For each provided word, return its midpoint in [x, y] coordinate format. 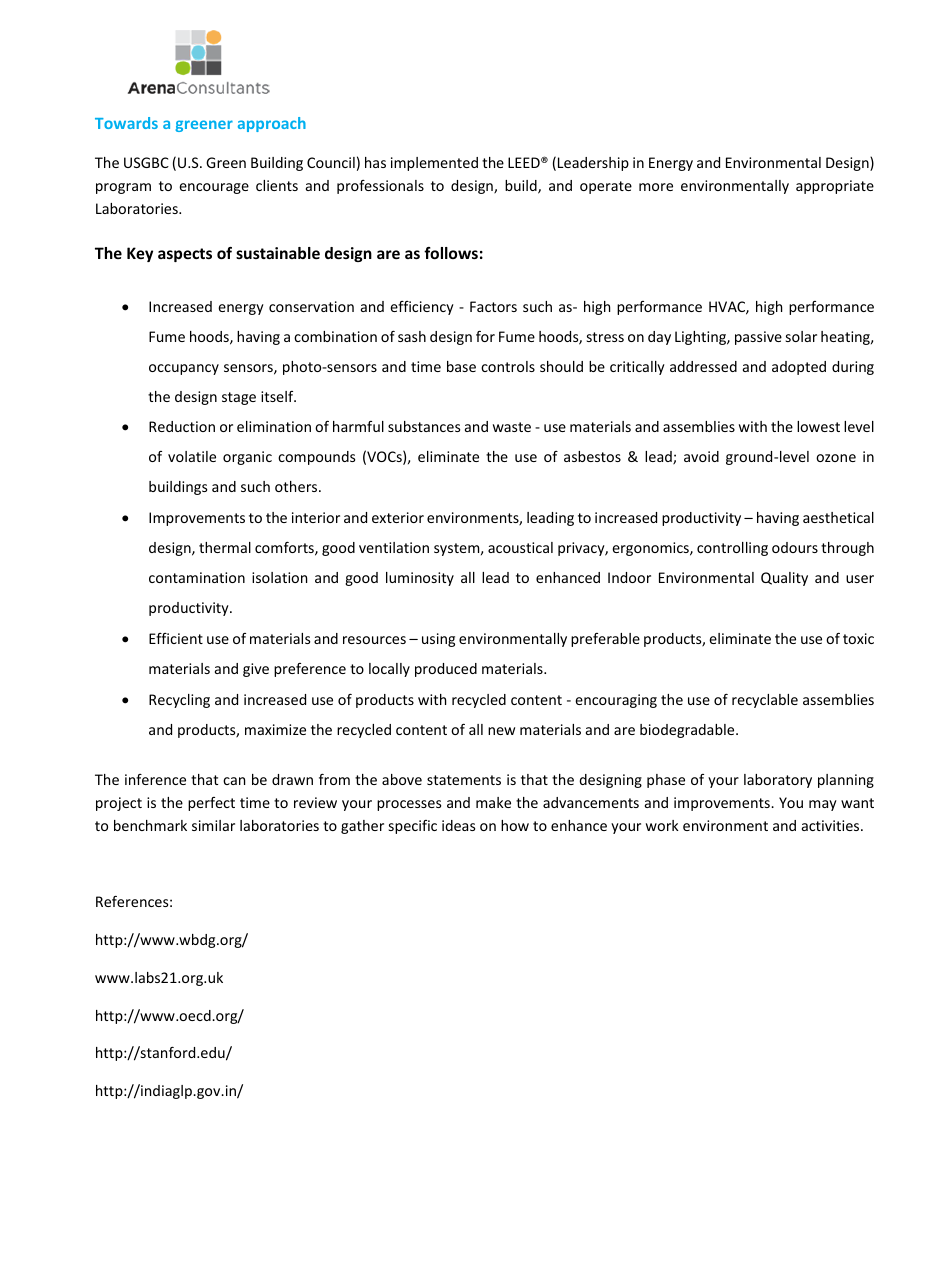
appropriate [835, 187]
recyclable [765, 701]
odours [795, 547]
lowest [818, 426]
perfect [211, 804]
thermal [225, 547]
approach [272, 124]
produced [446, 670]
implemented [434, 164]
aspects [185, 255]
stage [239, 398]
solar [801, 336]
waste [512, 427]
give [256, 670]
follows [451, 253]
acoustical [520, 547]
